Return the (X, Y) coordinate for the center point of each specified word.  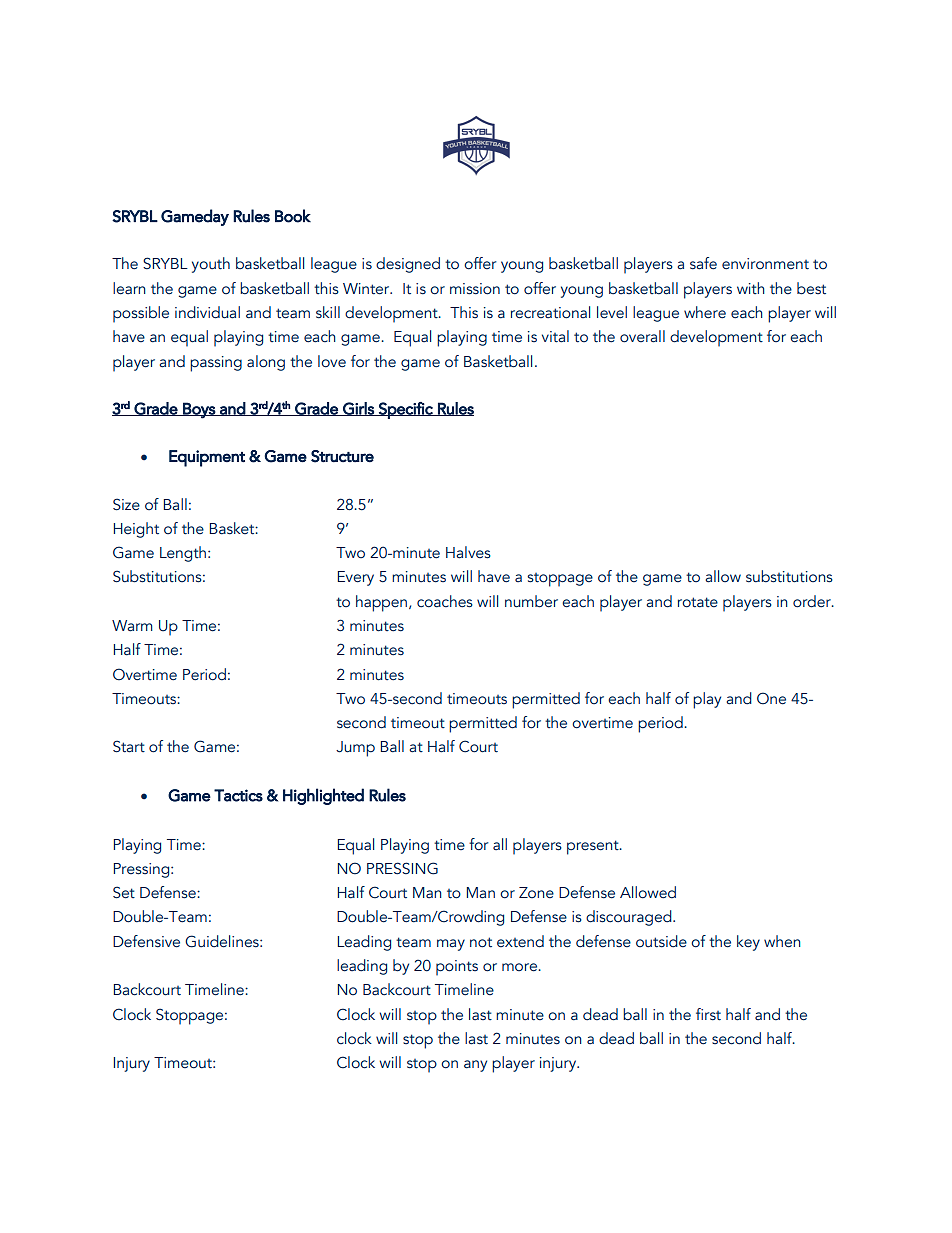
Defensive (146, 941)
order (813, 601)
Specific (406, 410)
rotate (698, 602)
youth (211, 265)
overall (642, 336)
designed (408, 265)
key (748, 943)
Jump (355, 749)
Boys (199, 410)
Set (124, 892)
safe (703, 263)
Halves (468, 552)
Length (183, 554)
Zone (536, 892)
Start (129, 746)
